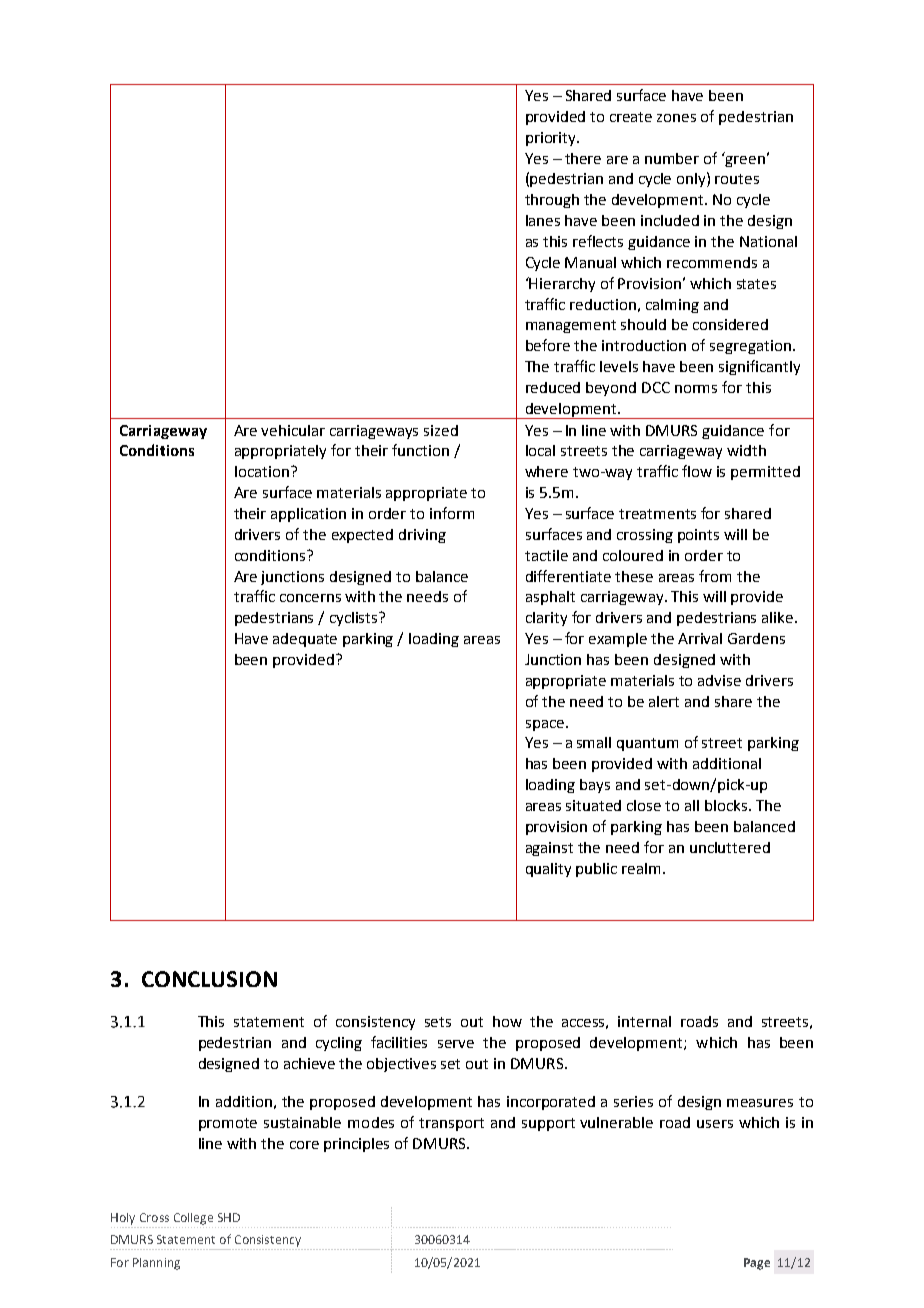  What do you see at coordinates (552, 139) in the document?
I see `priority` at bounding box center [552, 139].
